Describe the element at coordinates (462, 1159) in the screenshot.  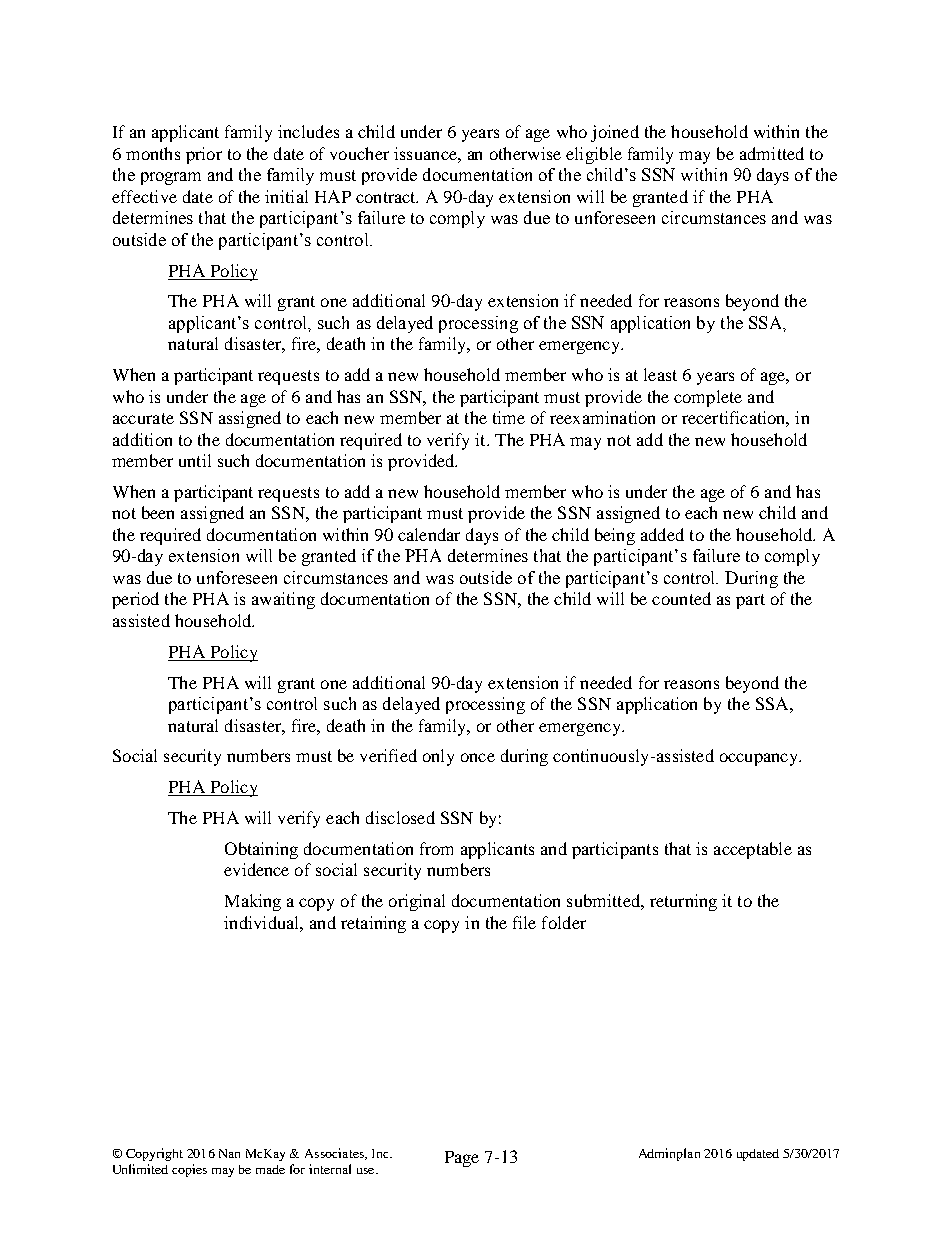
I see `Page` at that location.
